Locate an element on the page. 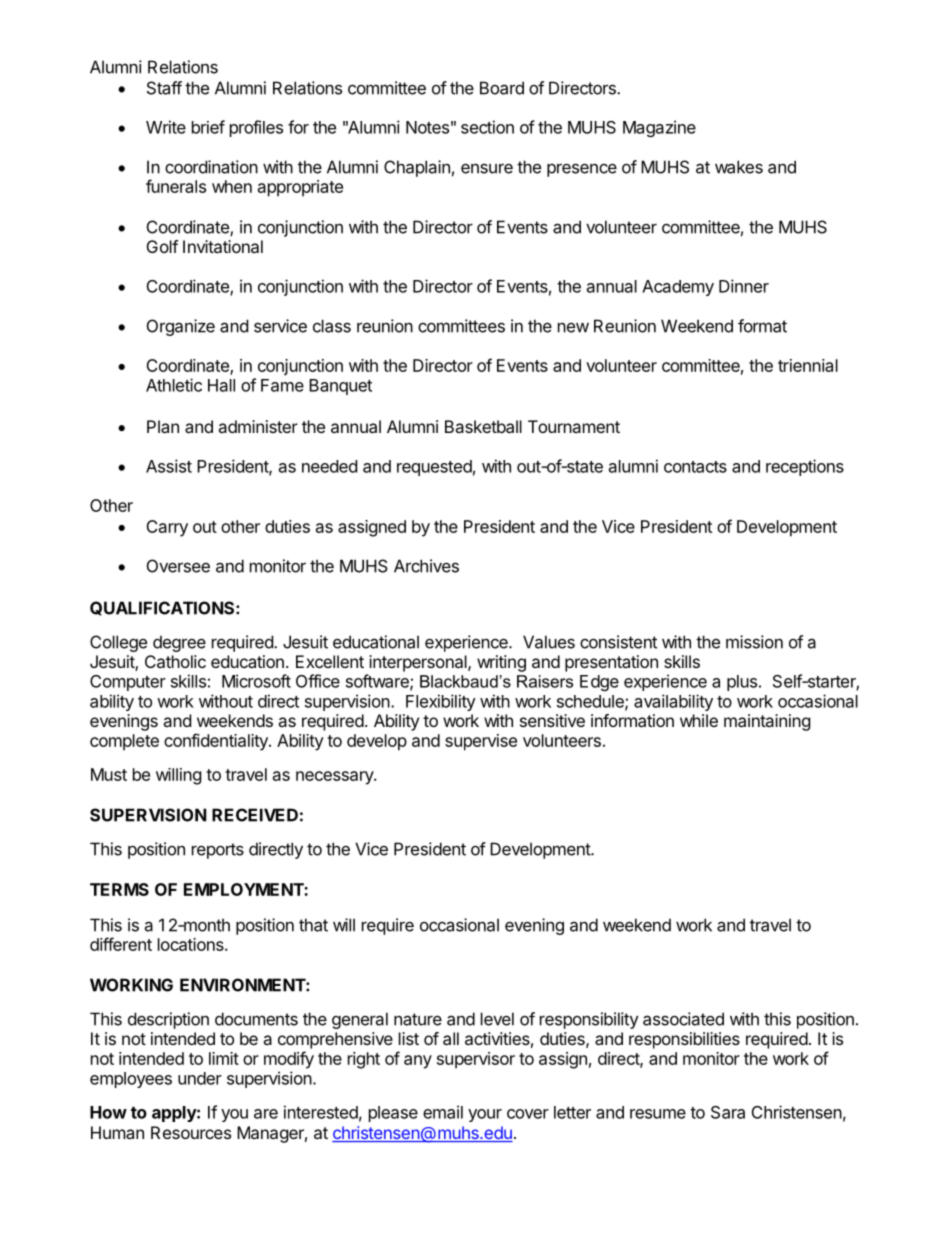 This page has height=1233, width=952. Basketball is located at coordinates (483, 426).
